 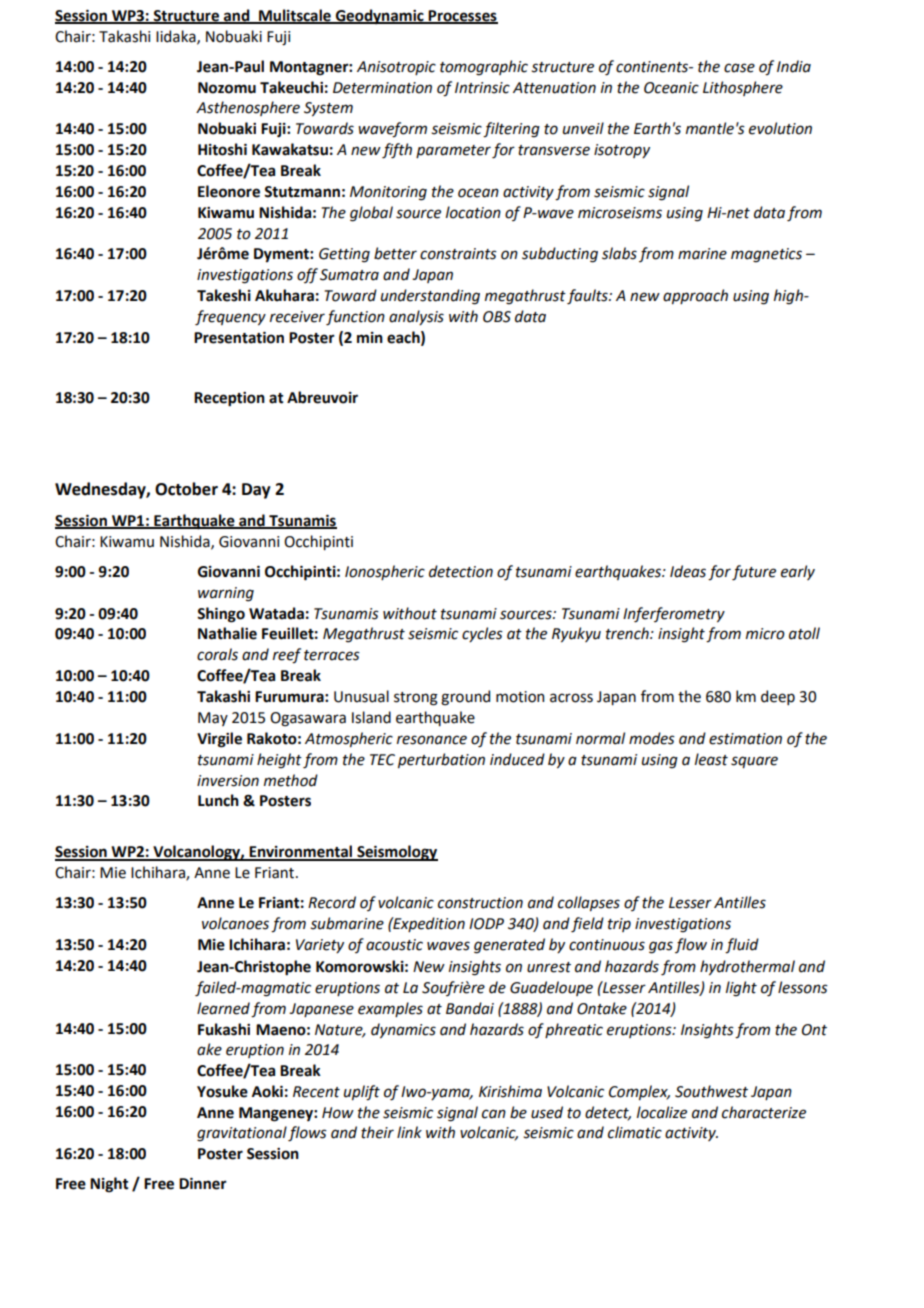 I want to click on characterize, so click(x=764, y=1112).
